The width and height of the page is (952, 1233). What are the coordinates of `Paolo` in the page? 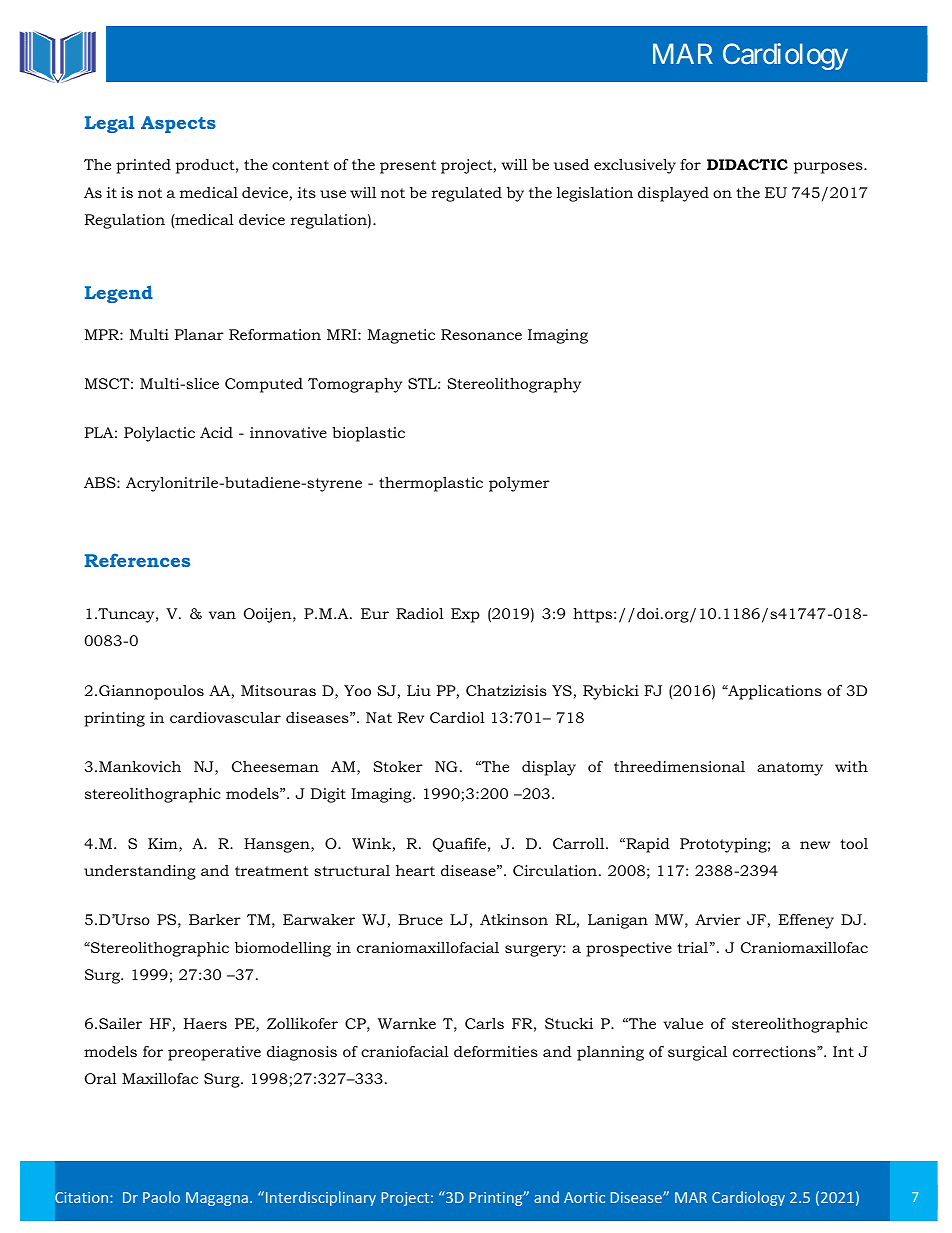 It's located at (161, 1197).
